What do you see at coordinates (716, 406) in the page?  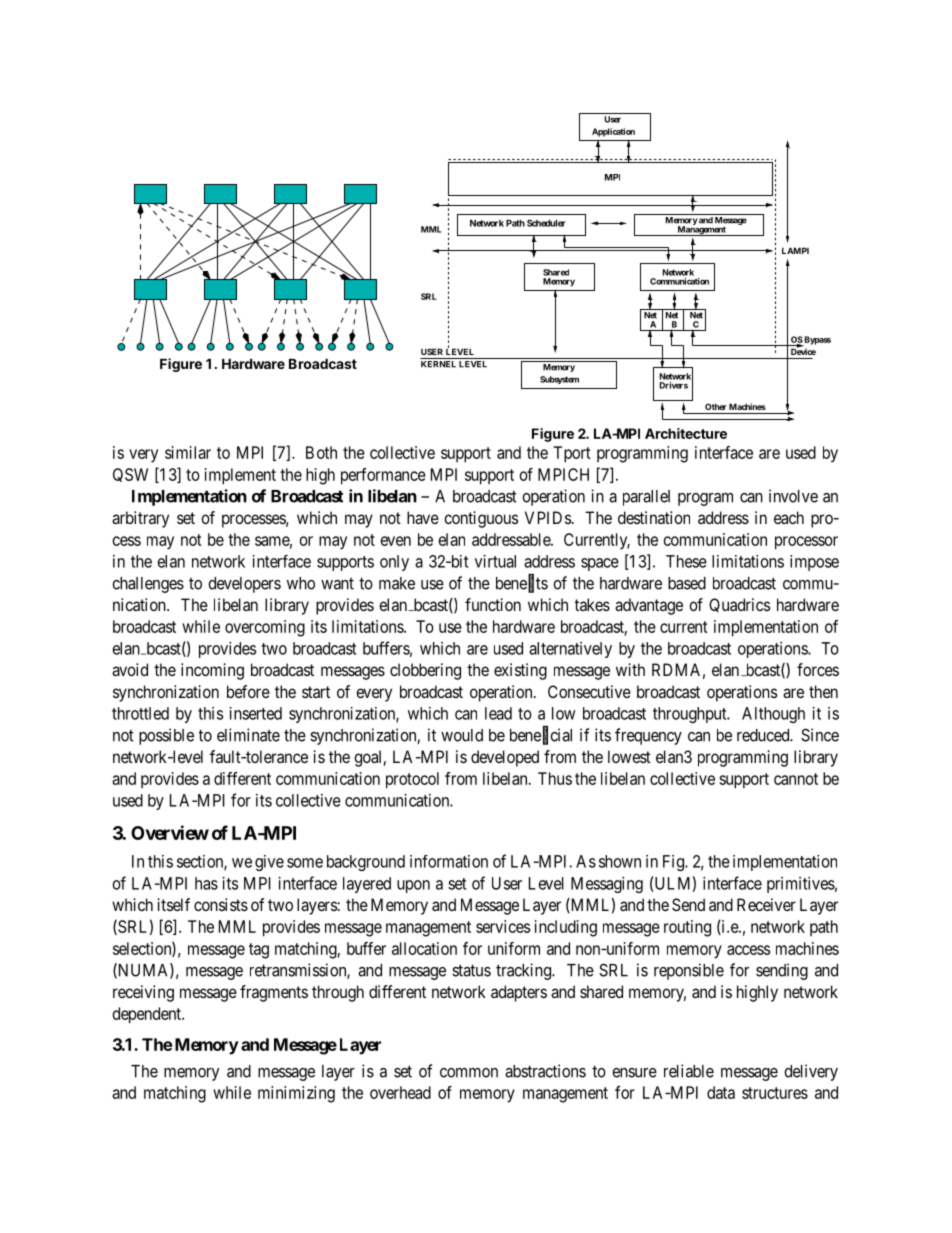 I see `Other` at bounding box center [716, 406].
